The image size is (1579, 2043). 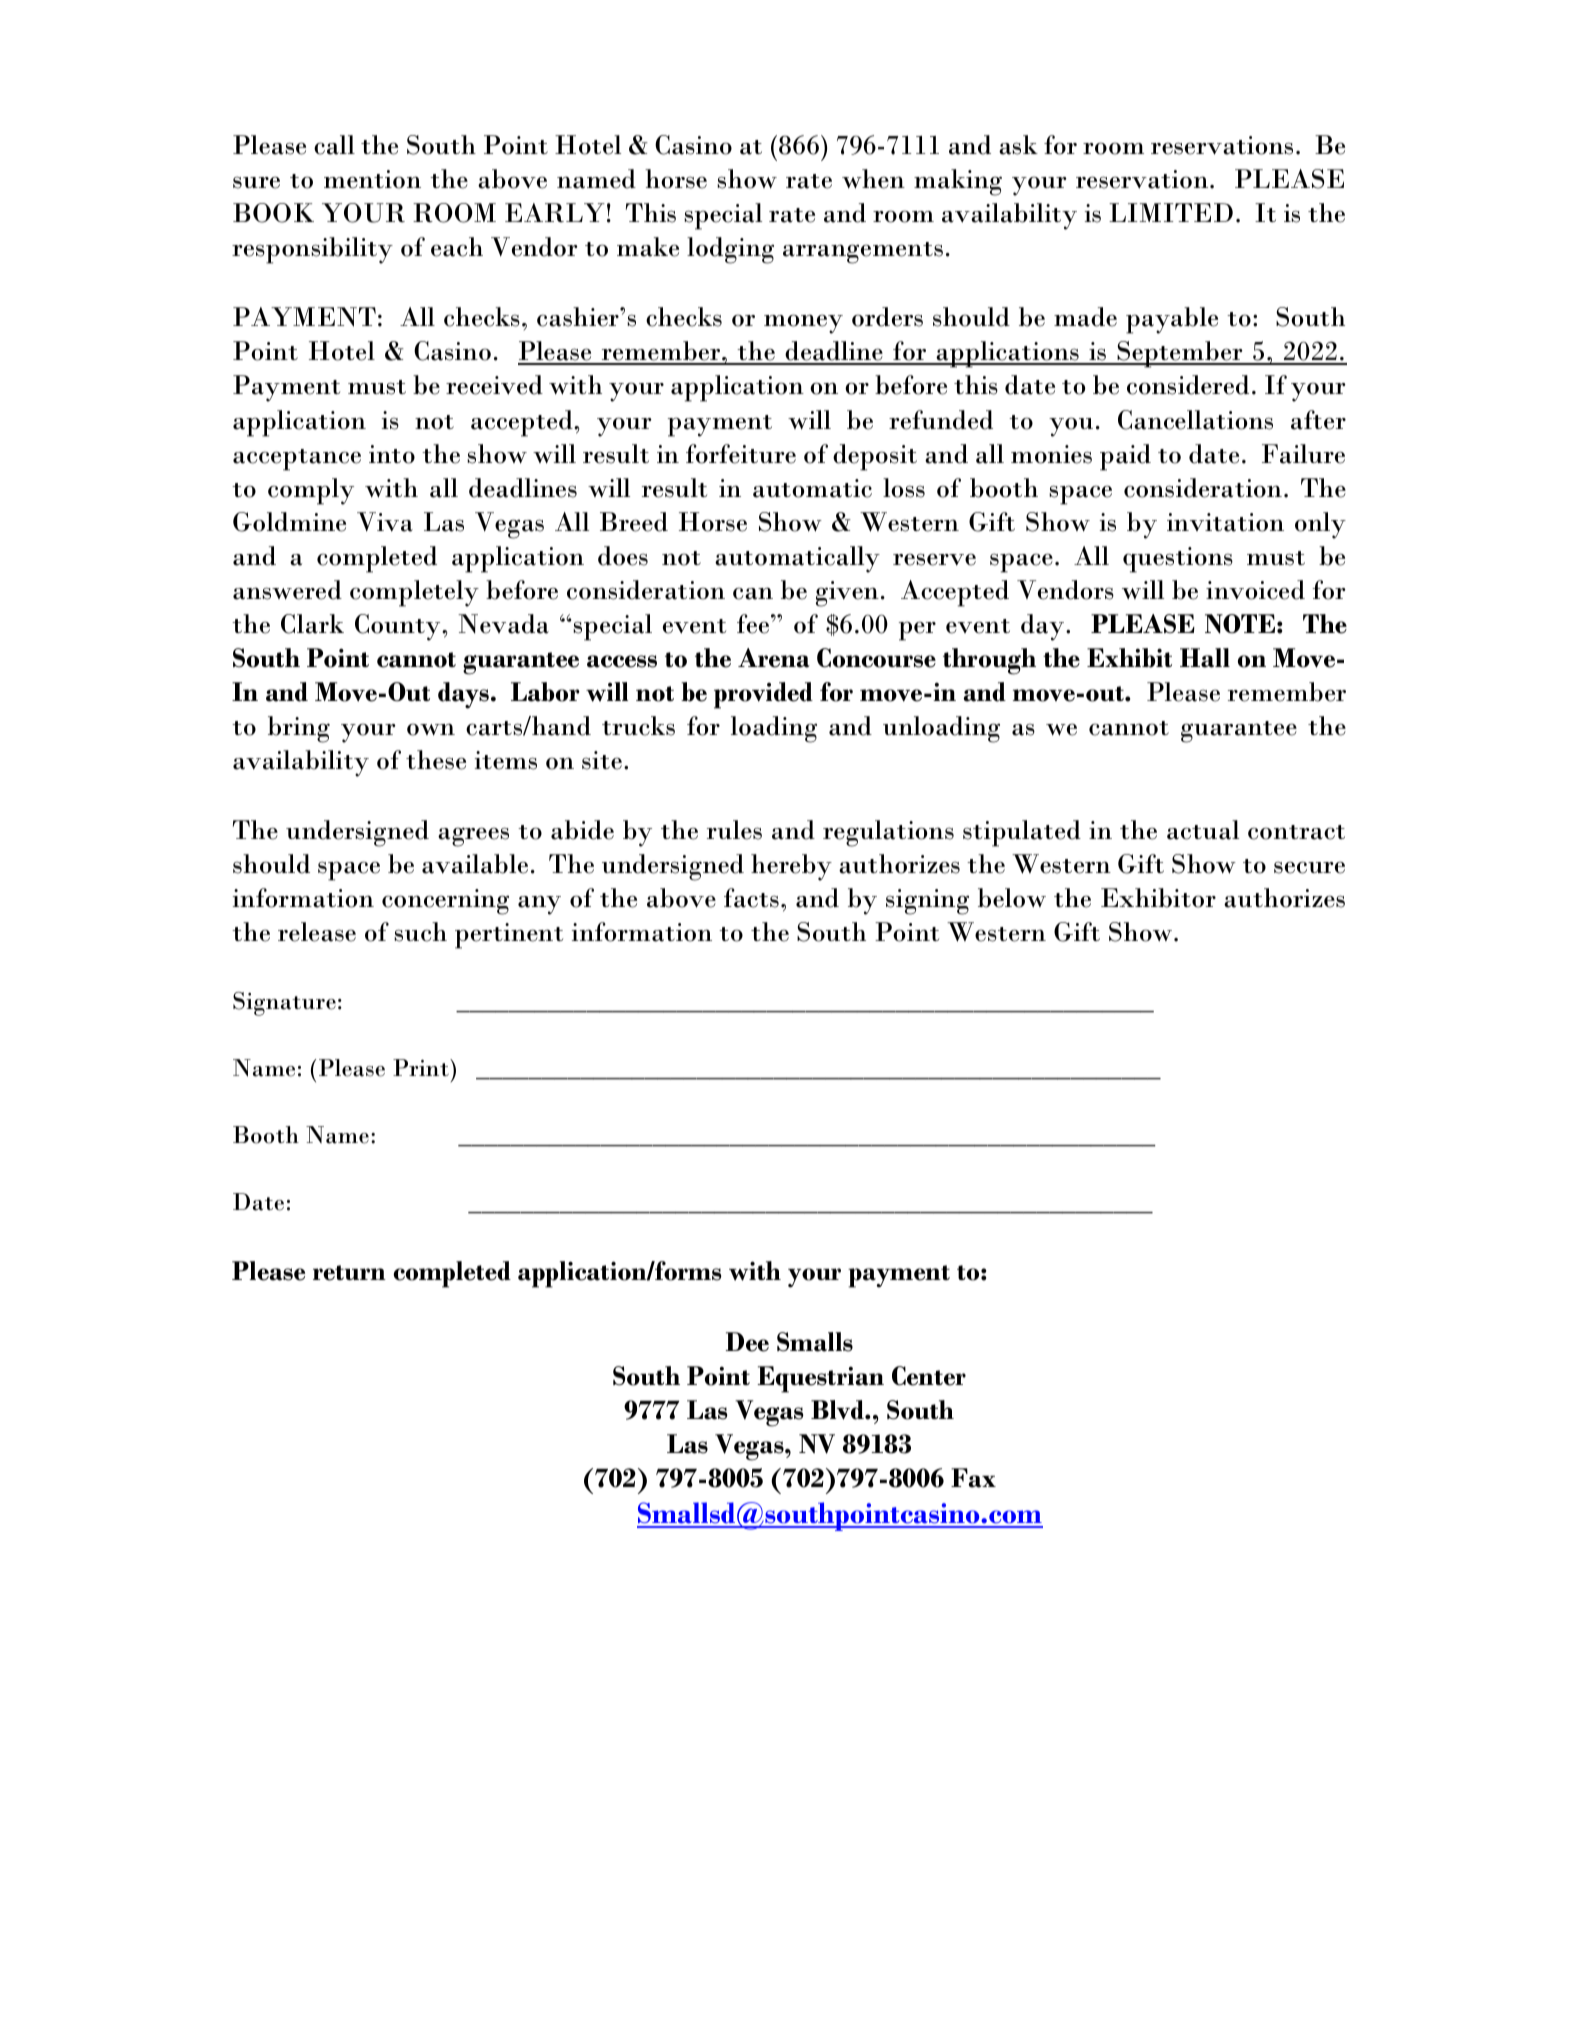 What do you see at coordinates (372, 179) in the screenshot?
I see `mention` at bounding box center [372, 179].
